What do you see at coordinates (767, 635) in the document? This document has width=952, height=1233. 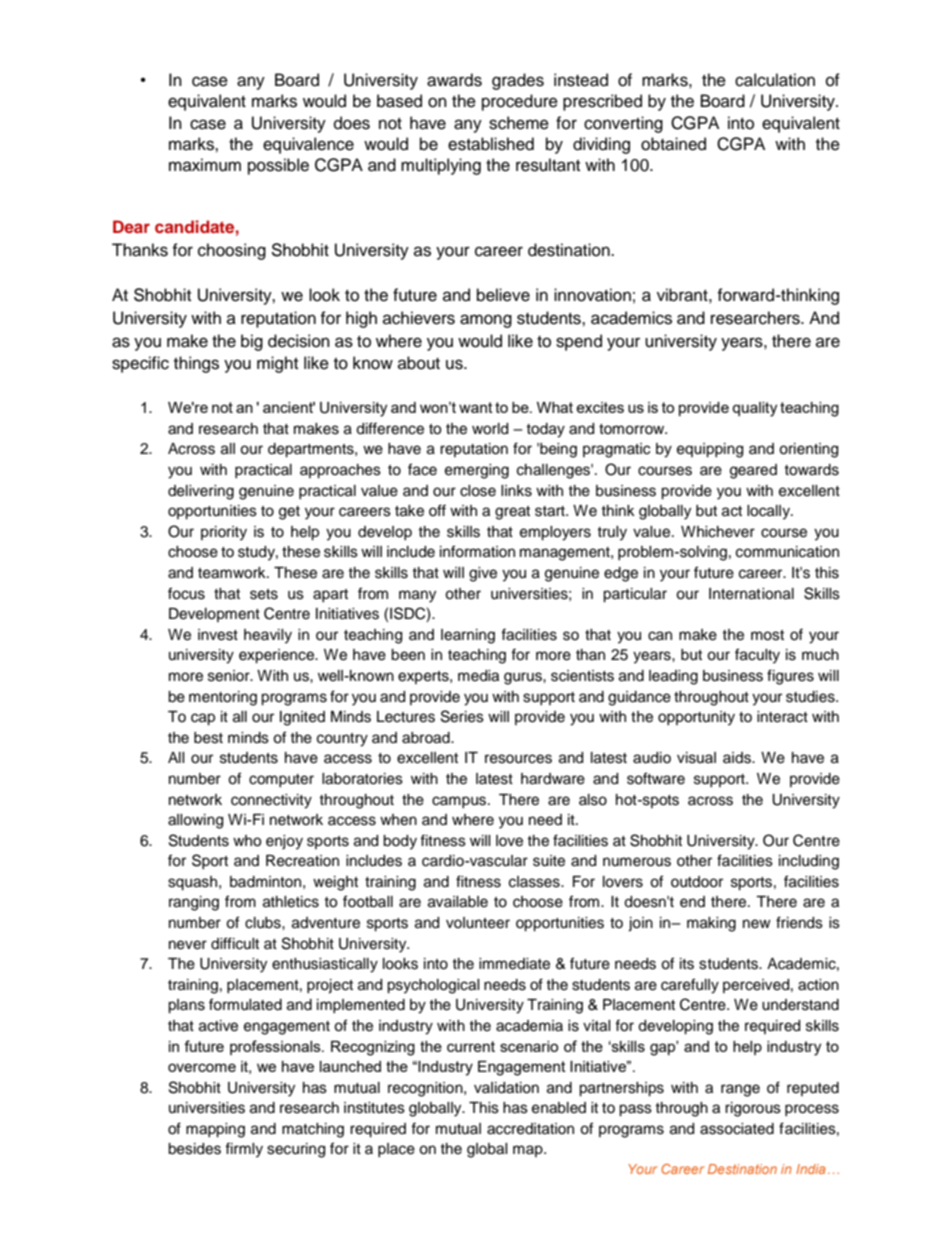 I see `most` at bounding box center [767, 635].
